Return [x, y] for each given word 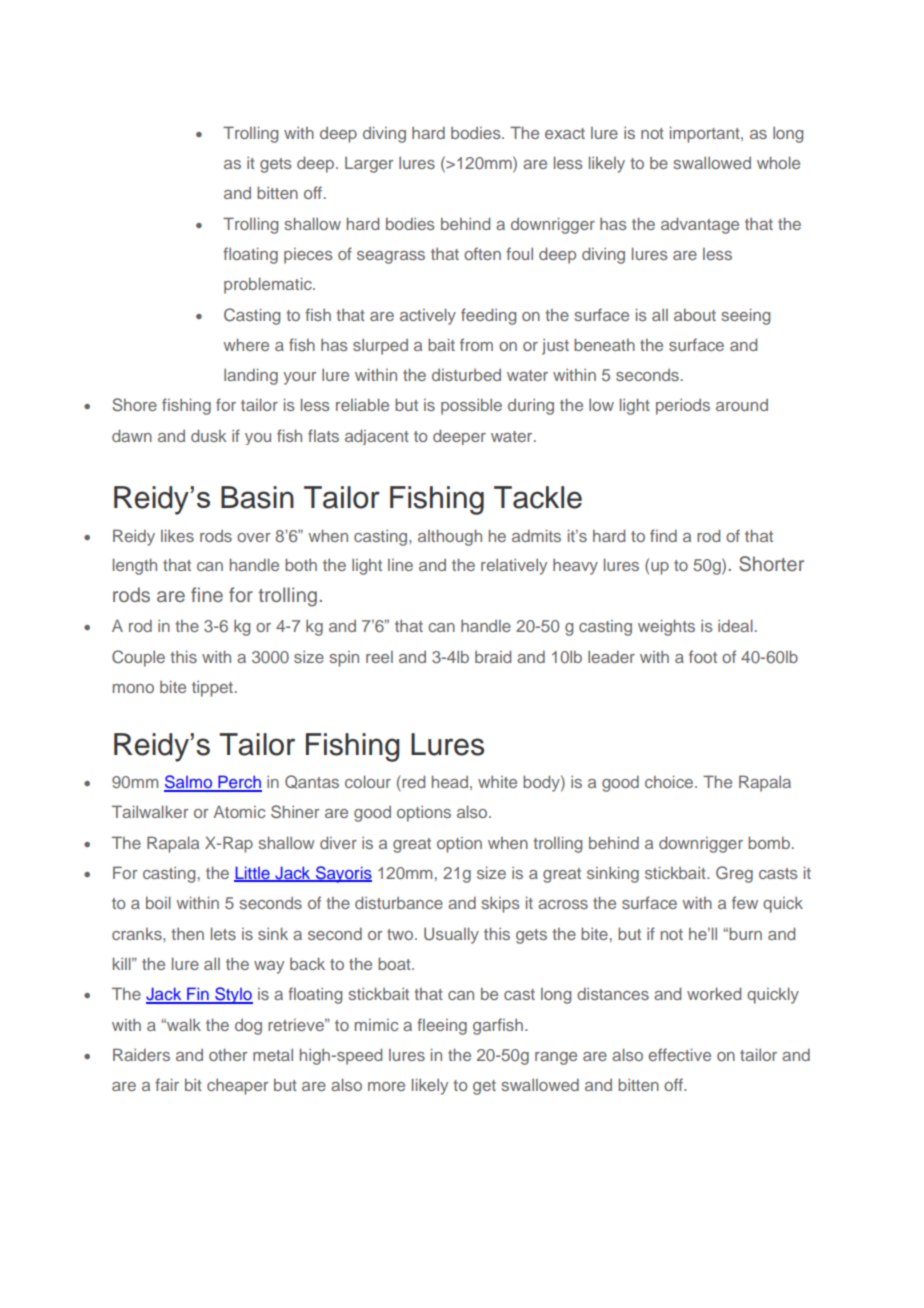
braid [493, 656]
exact [565, 133]
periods [683, 407]
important [706, 134]
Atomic [239, 812]
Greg [734, 874]
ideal [735, 625]
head [450, 781]
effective [679, 1054]
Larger [369, 165]
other [228, 1054]
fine [207, 594]
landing [251, 376]
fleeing [442, 1026]
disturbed [466, 375]
